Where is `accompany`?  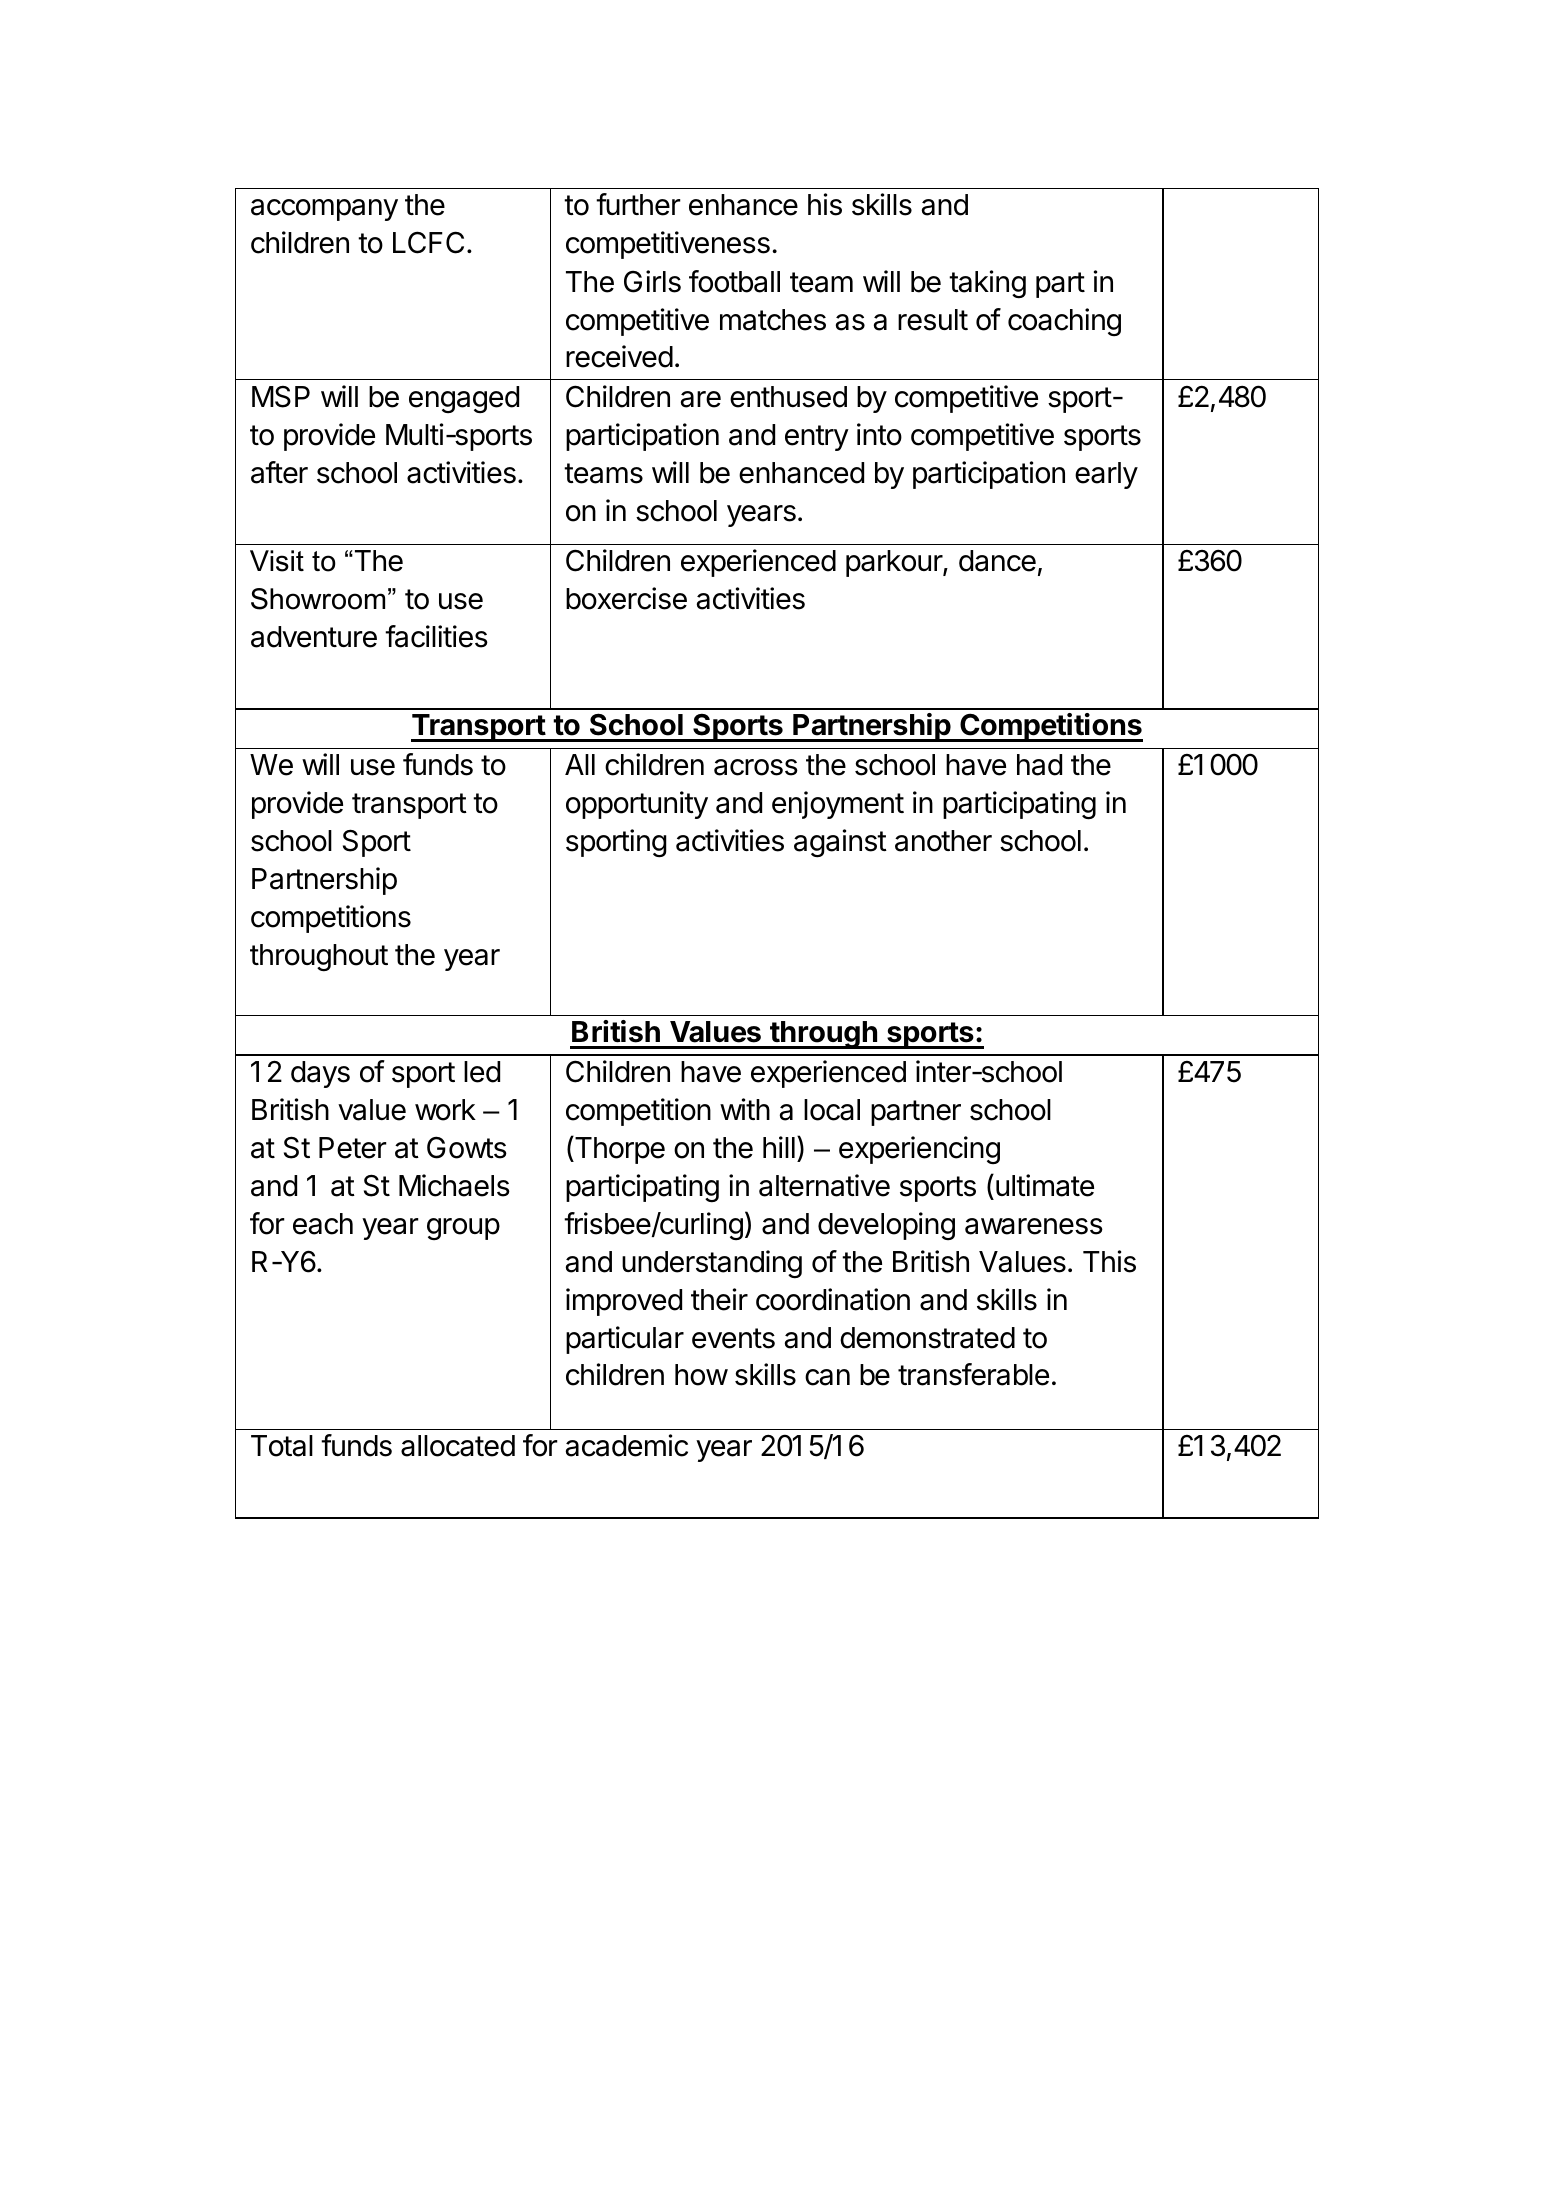
accompany is located at coordinates (324, 210).
